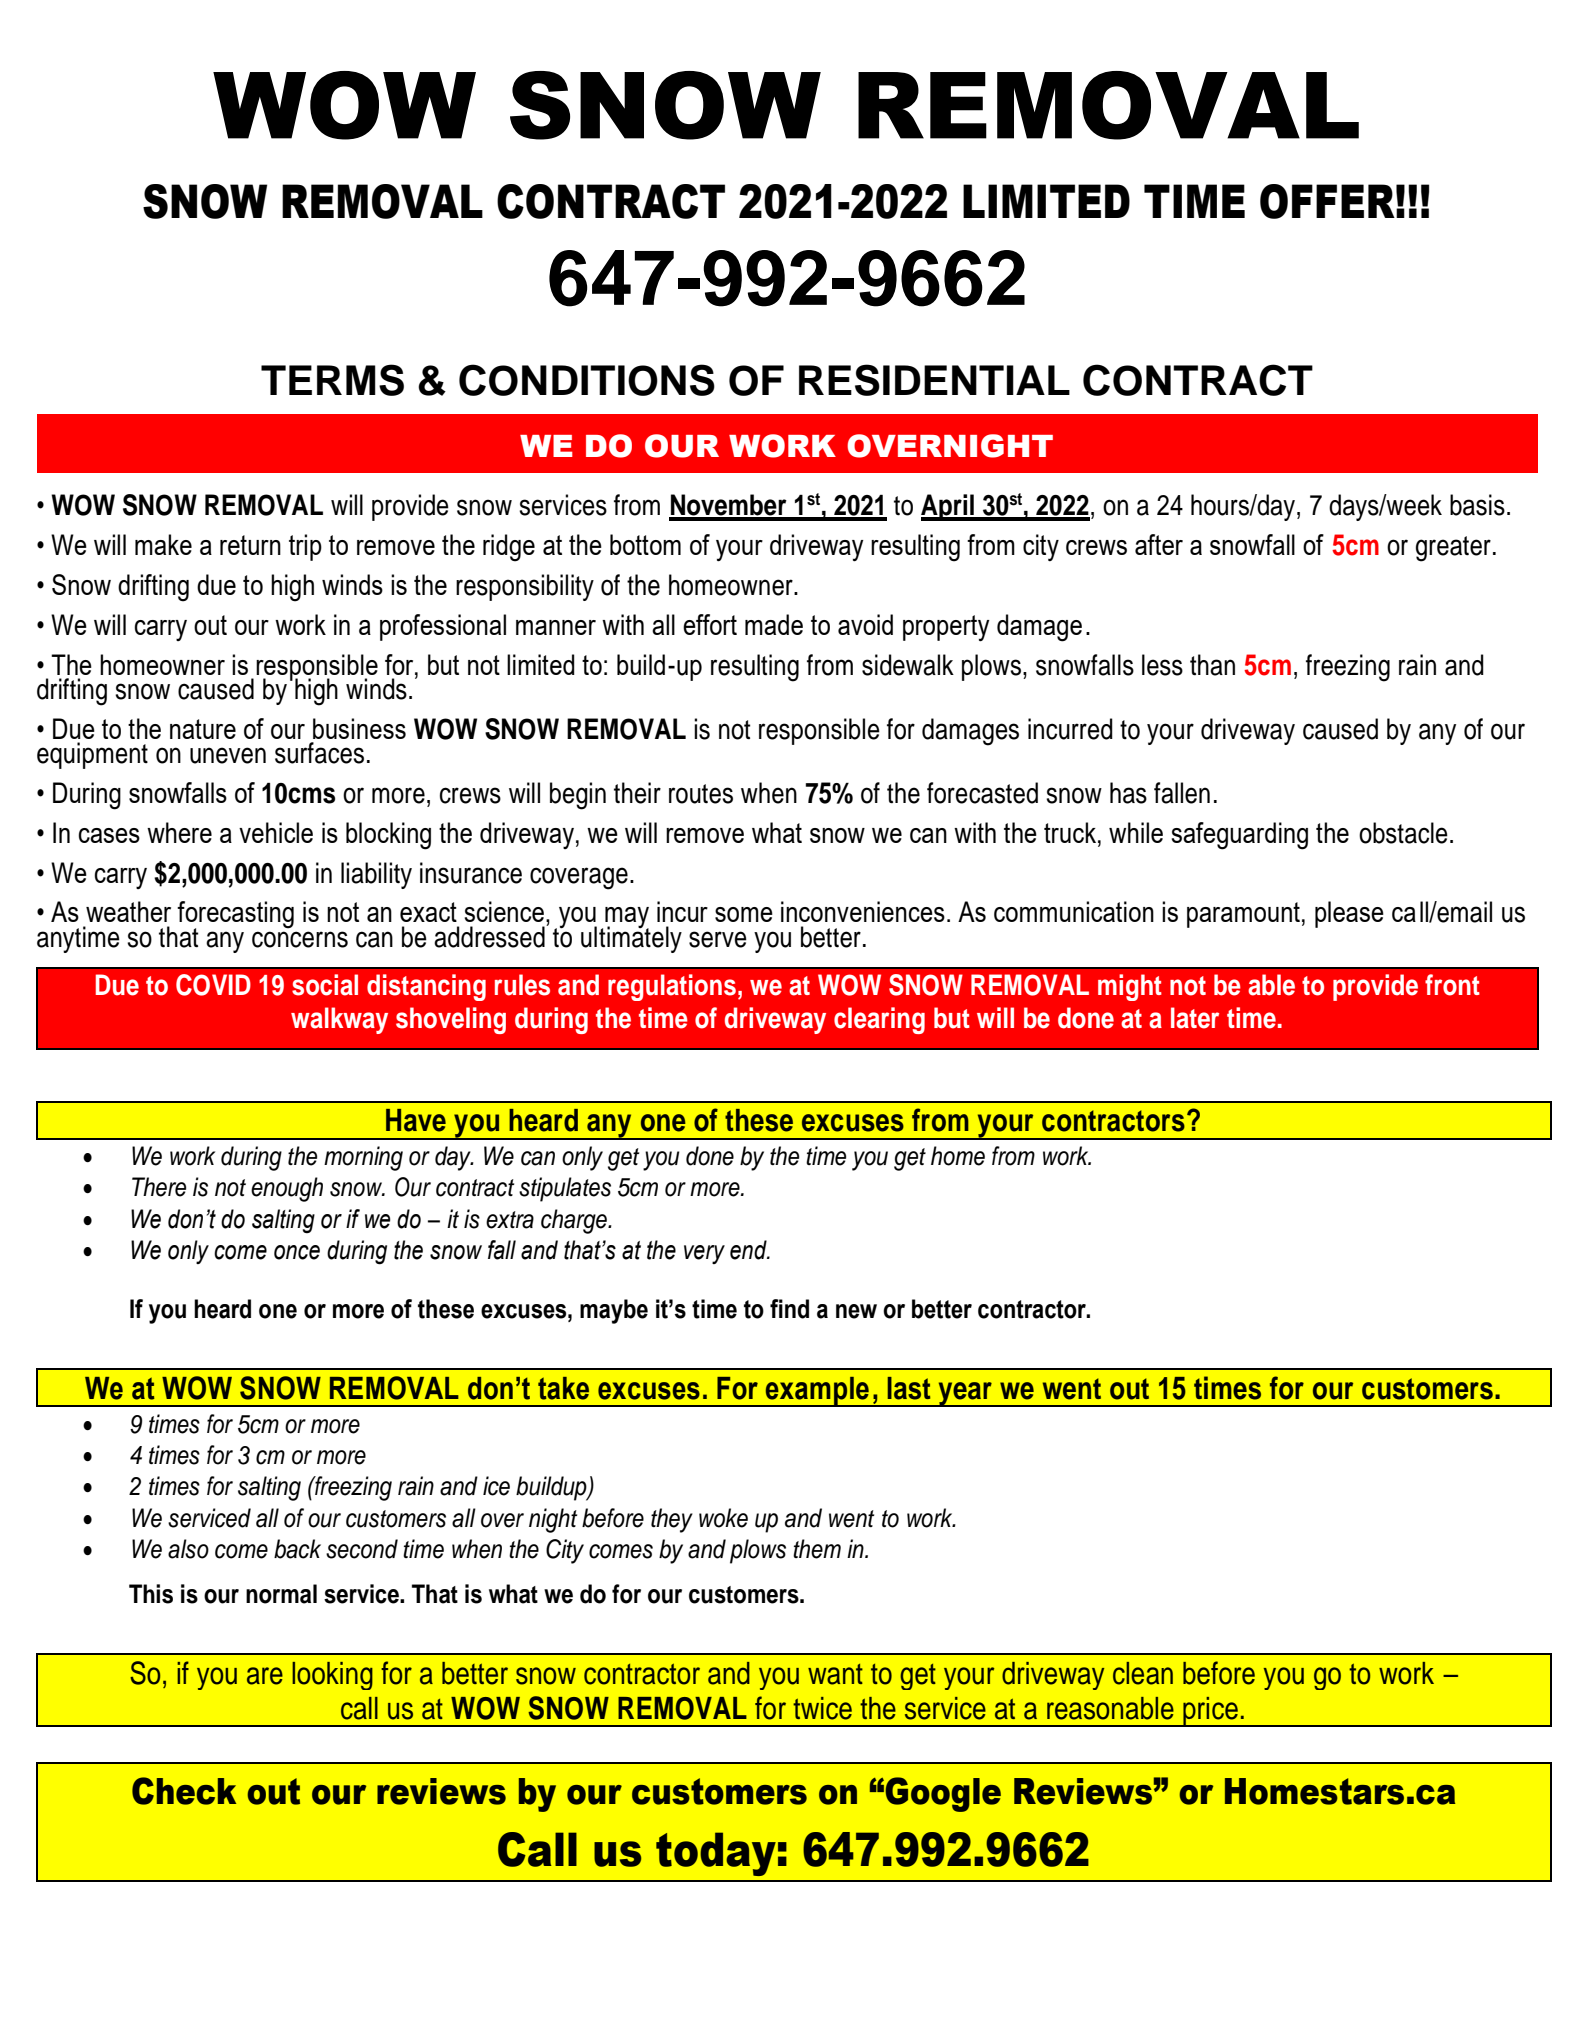 The image size is (1575, 2038). I want to click on Check, so click(184, 1791).
